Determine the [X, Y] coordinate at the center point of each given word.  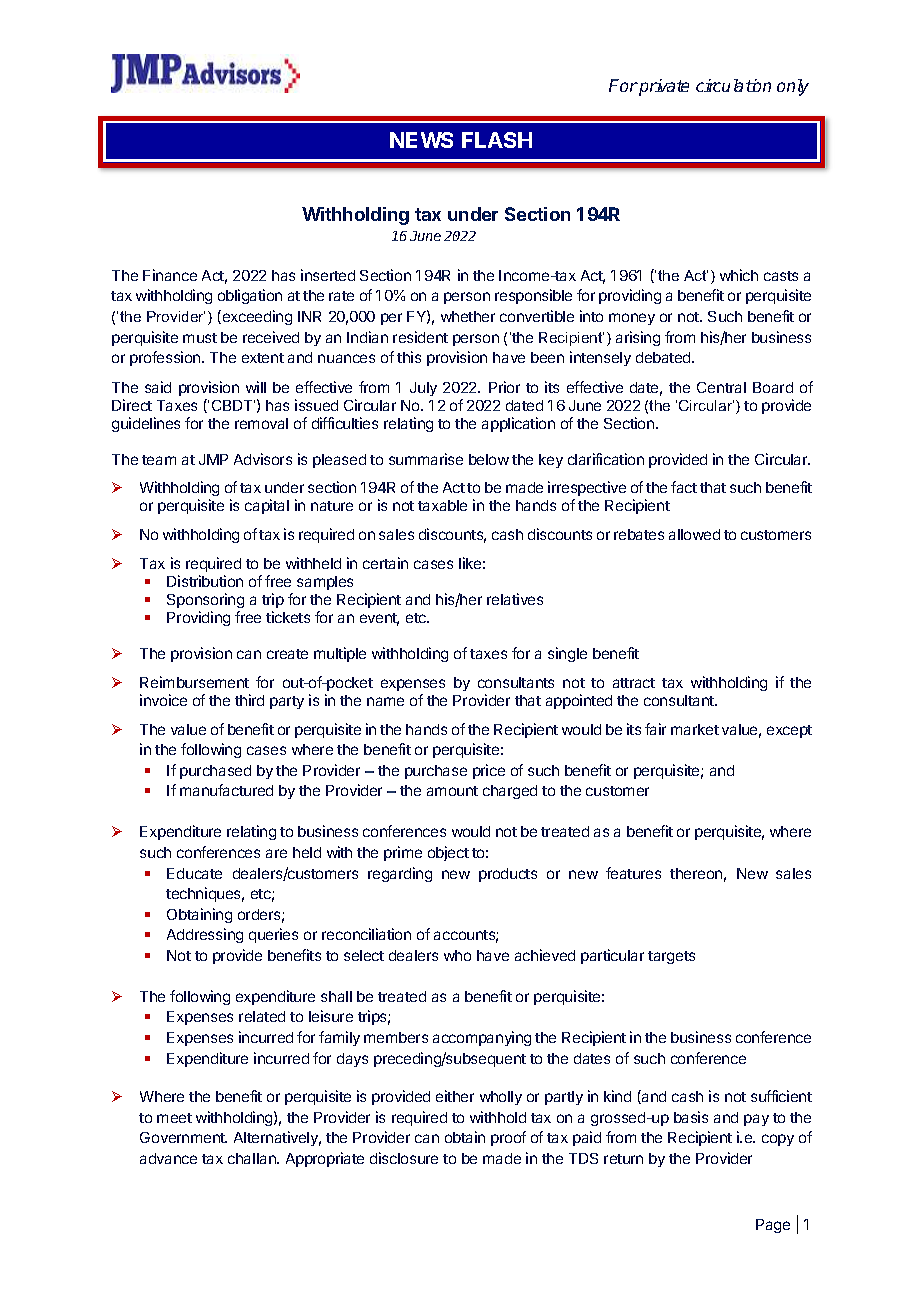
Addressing [205, 935]
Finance [170, 275]
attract [634, 683]
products [508, 875]
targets [671, 957]
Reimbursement [194, 682]
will [256, 387]
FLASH [497, 140]
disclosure [404, 1158]
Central [721, 387]
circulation [733, 85]
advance [168, 1158]
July [423, 389]
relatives [515, 599]
